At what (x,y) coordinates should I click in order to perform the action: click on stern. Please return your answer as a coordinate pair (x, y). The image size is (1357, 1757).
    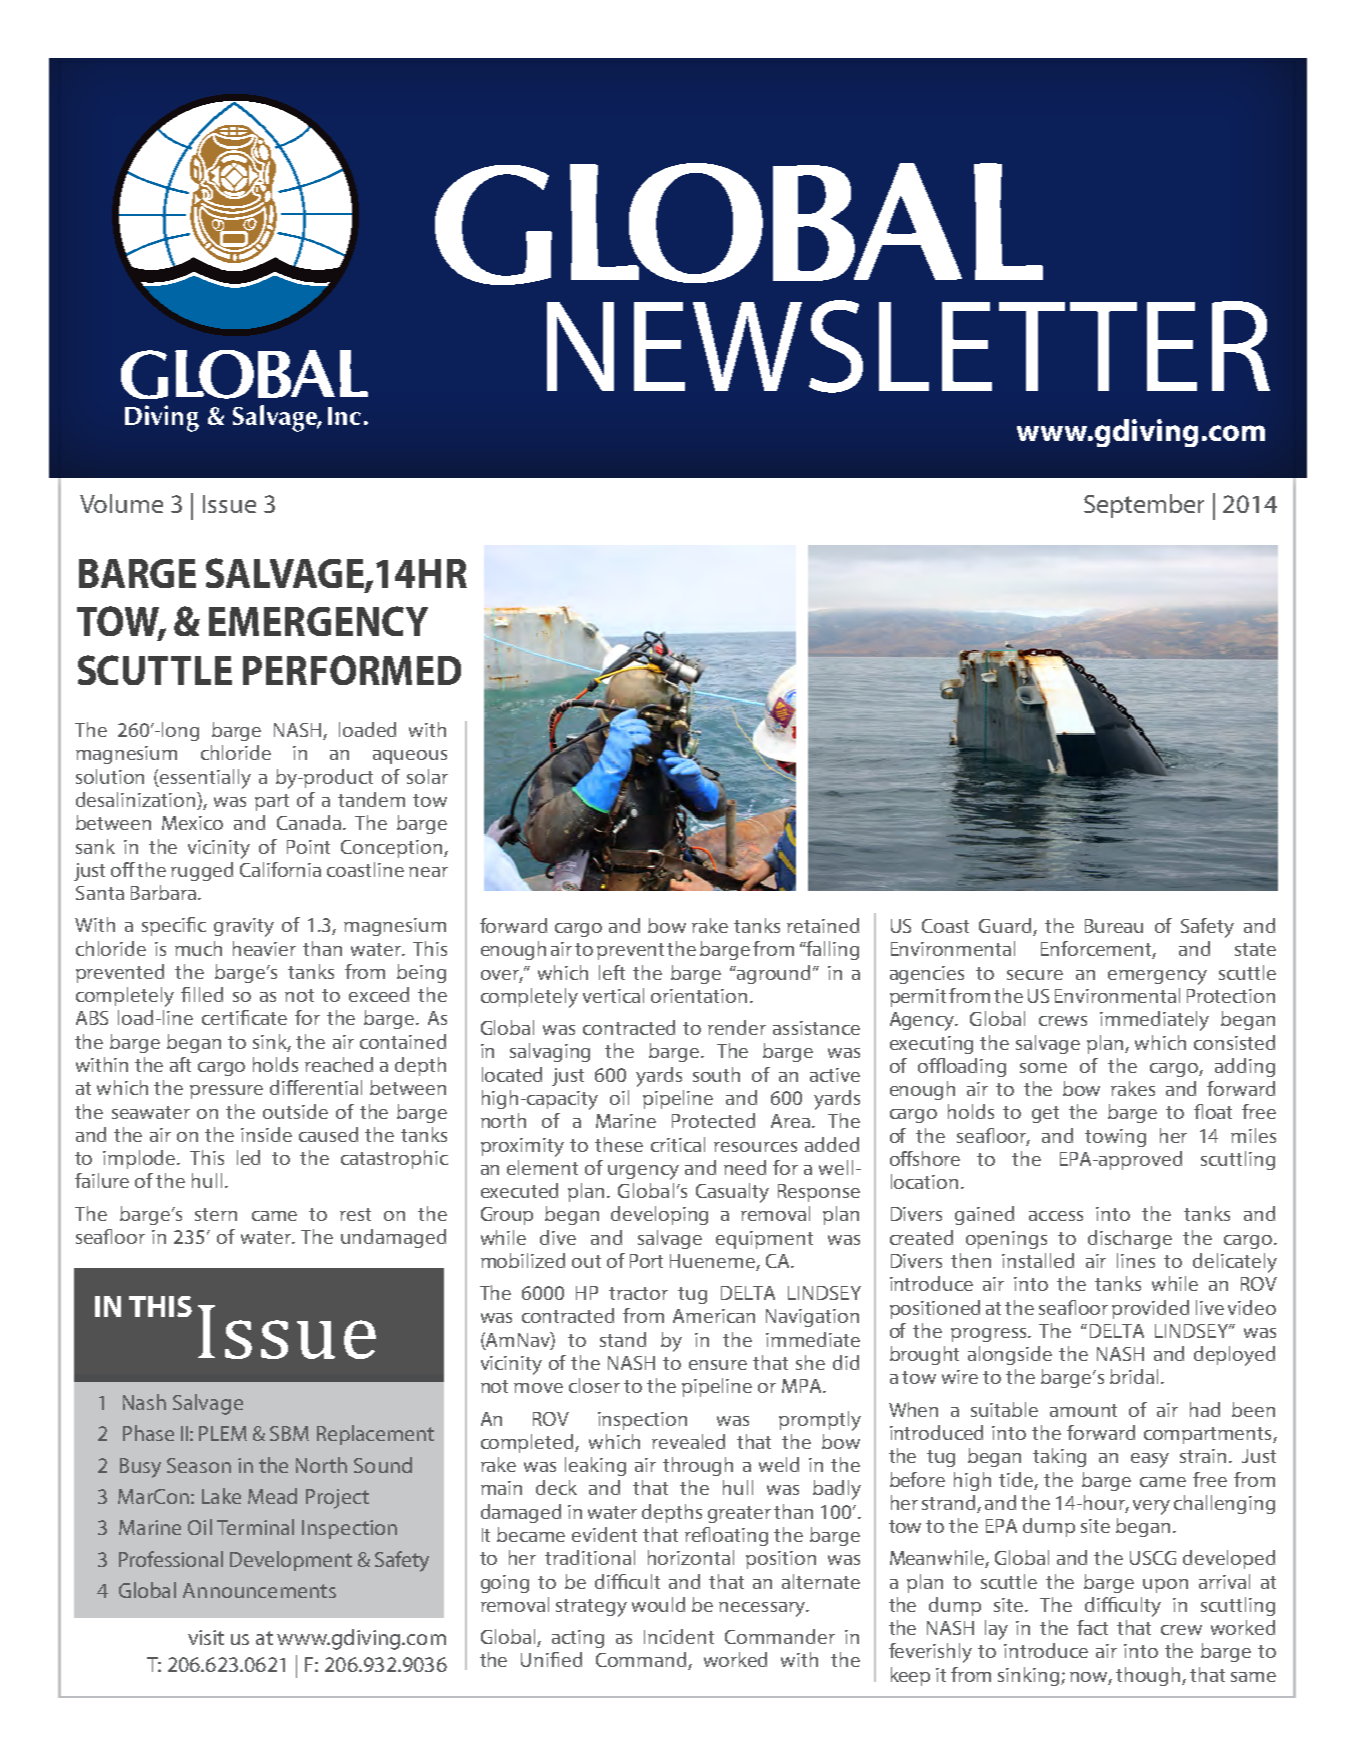
    Looking at the image, I should click on (216, 1214).
